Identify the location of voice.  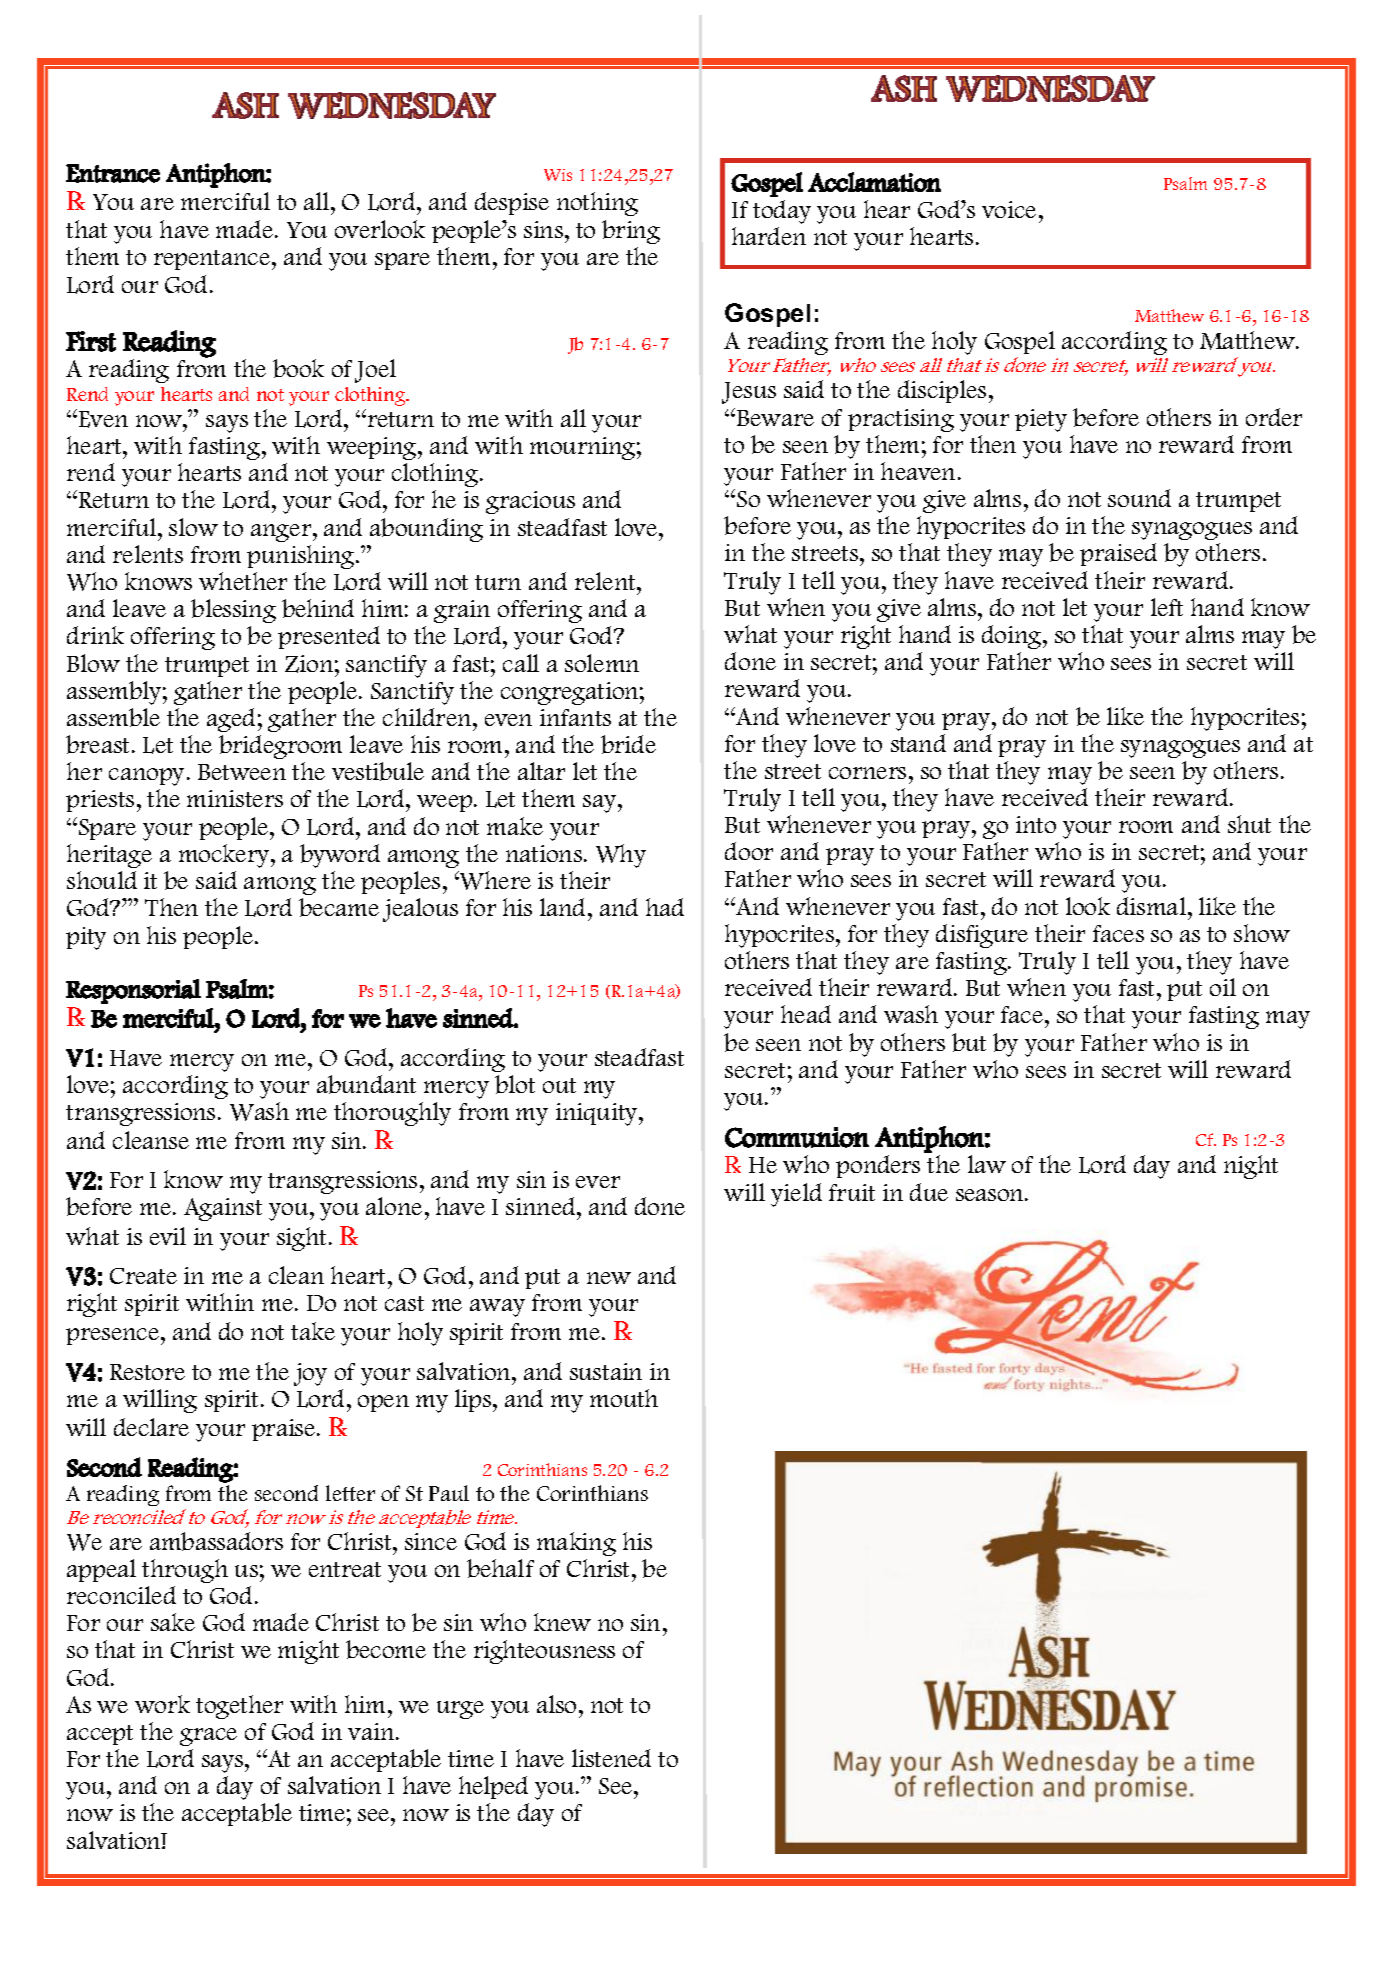
(1009, 209).
